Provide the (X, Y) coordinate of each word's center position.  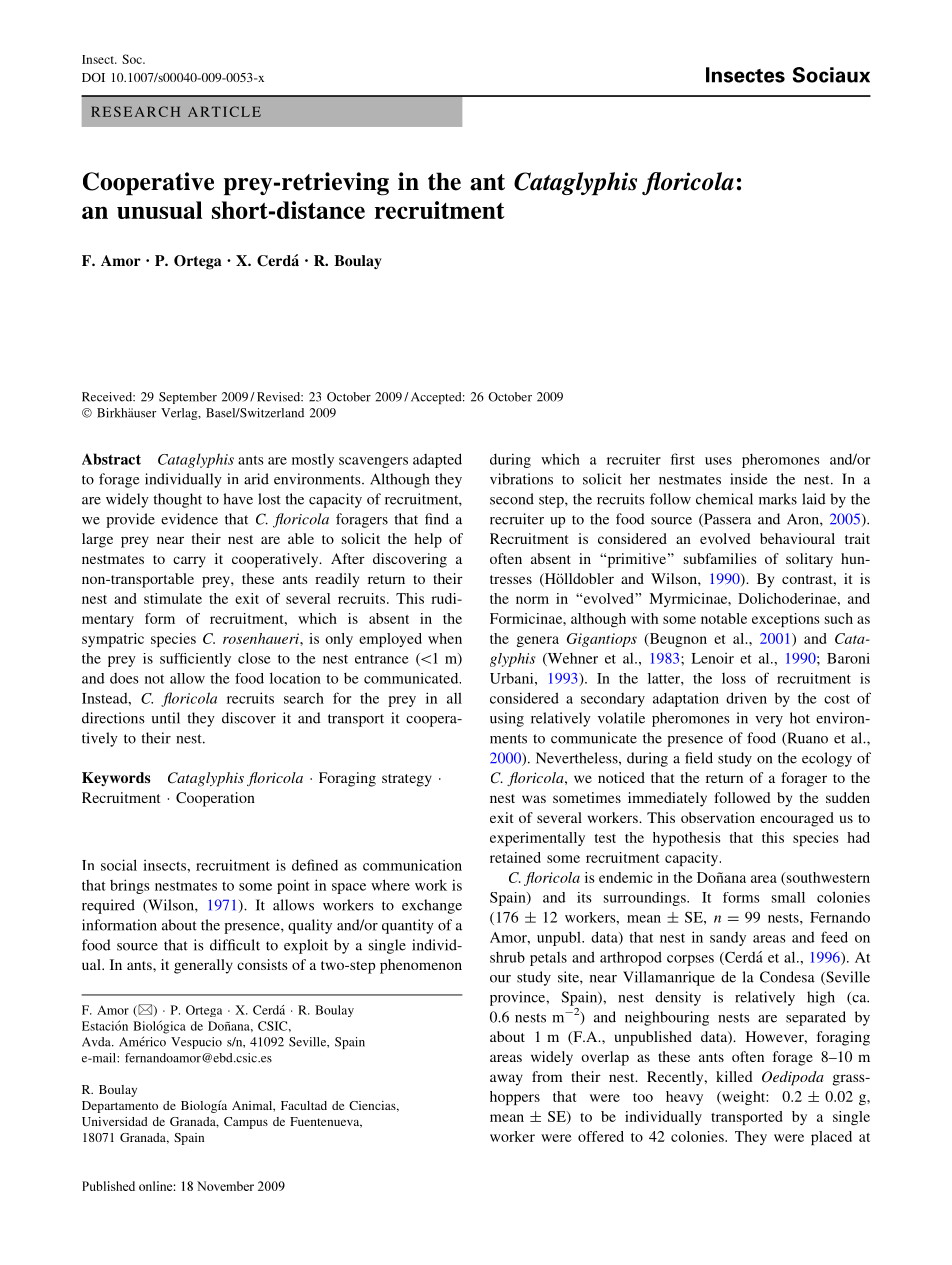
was (534, 799)
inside (748, 479)
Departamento (120, 1107)
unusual (159, 210)
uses (718, 461)
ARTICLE (224, 111)
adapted (437, 460)
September (188, 398)
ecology (827, 759)
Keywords (116, 779)
